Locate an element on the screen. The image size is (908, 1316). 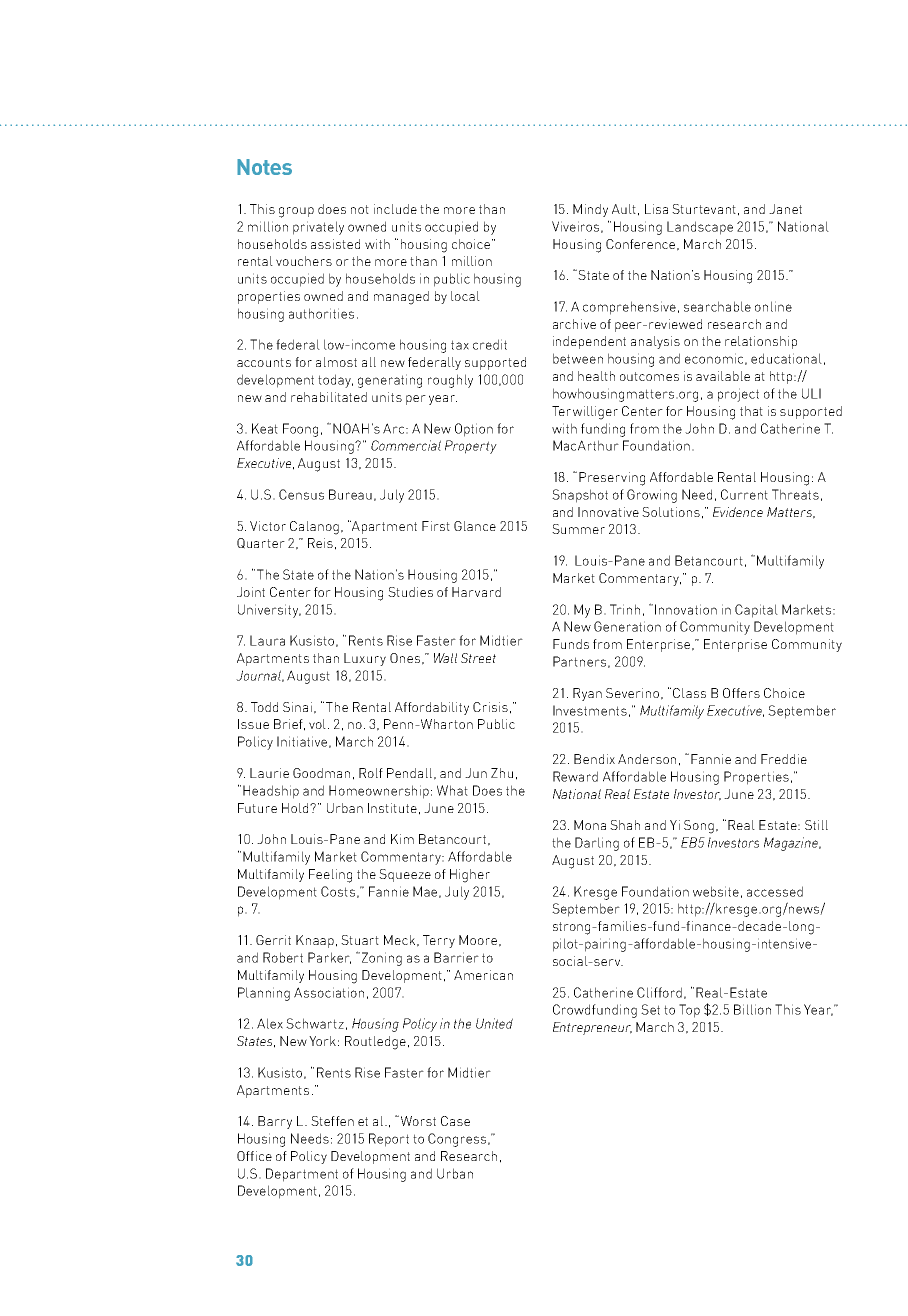
Sinai is located at coordinates (297, 707).
